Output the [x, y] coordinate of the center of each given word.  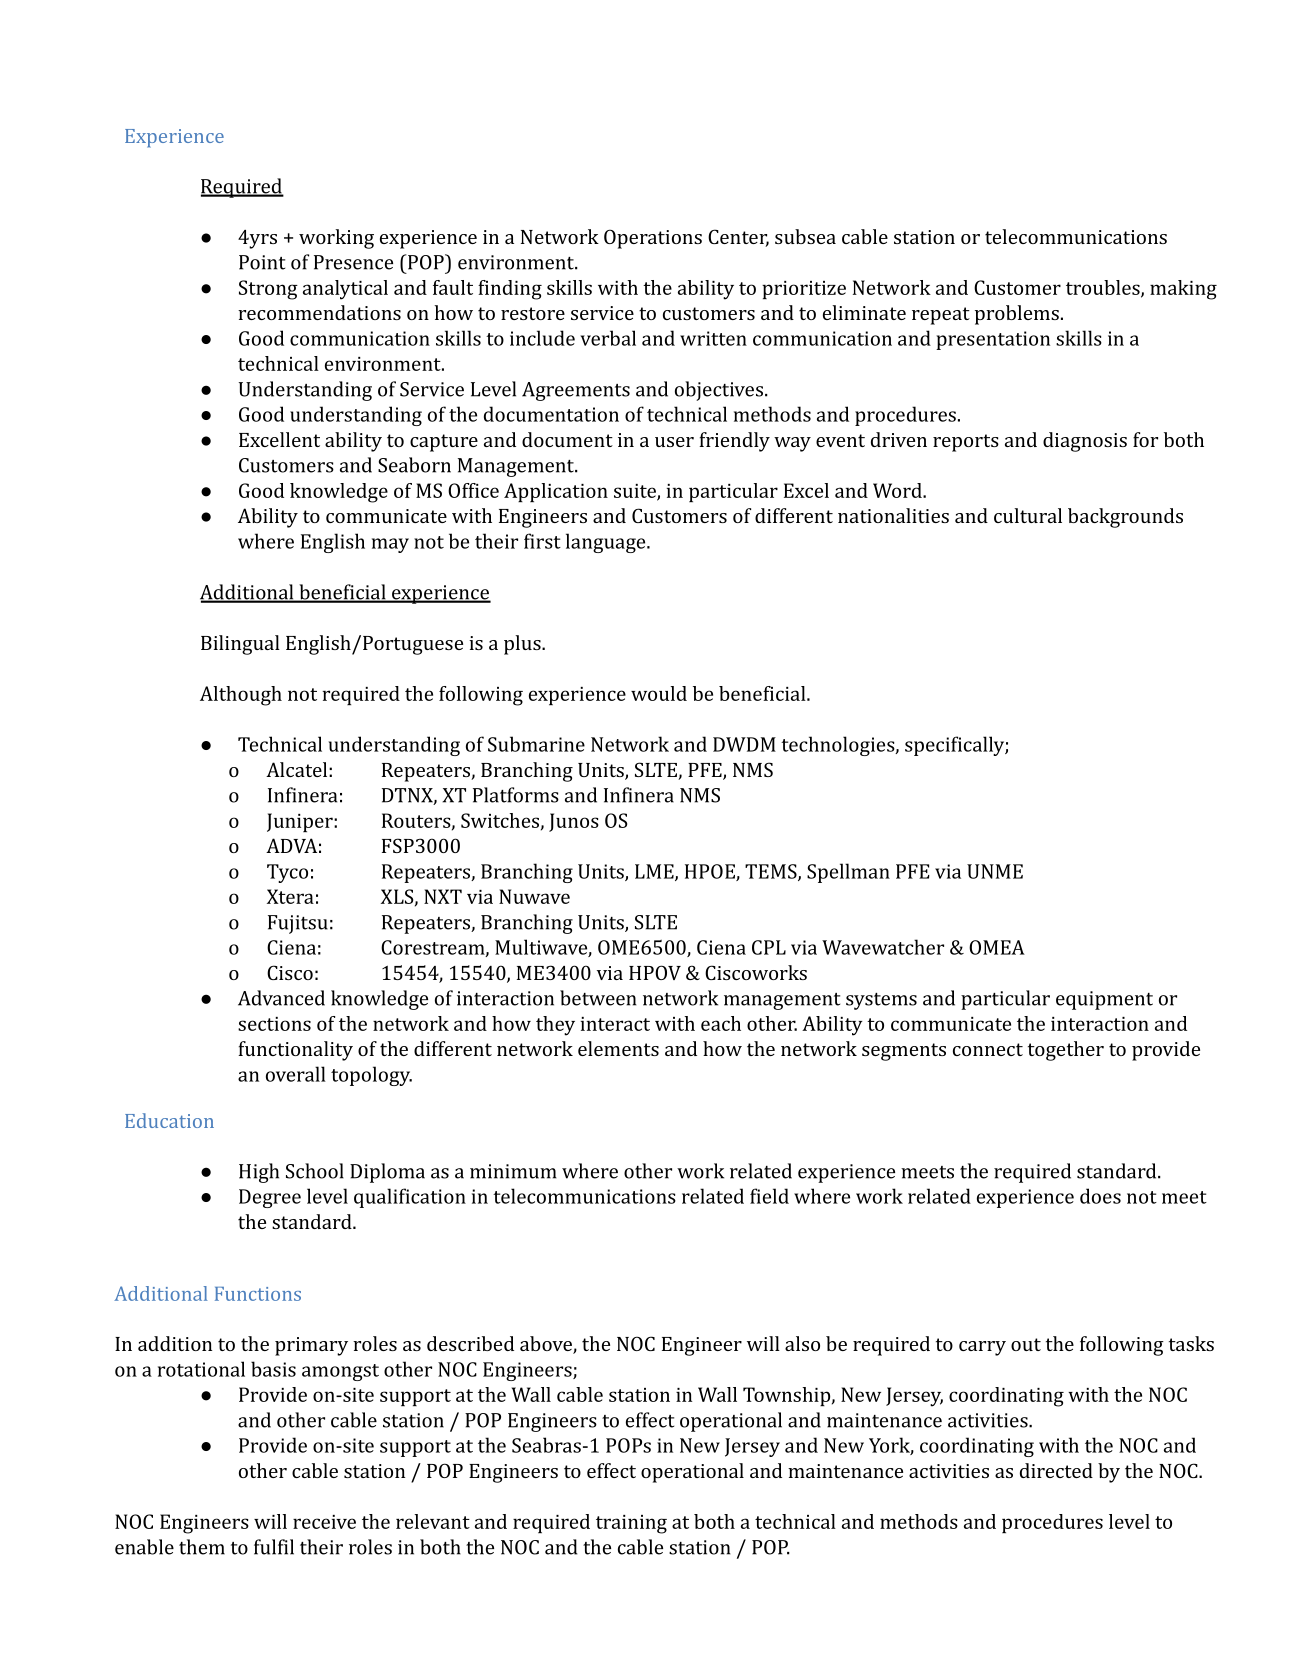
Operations [653, 239]
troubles [1104, 288]
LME [655, 872]
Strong [268, 290]
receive [324, 1522]
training [631, 1524]
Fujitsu [298, 924]
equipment [1104, 1000]
